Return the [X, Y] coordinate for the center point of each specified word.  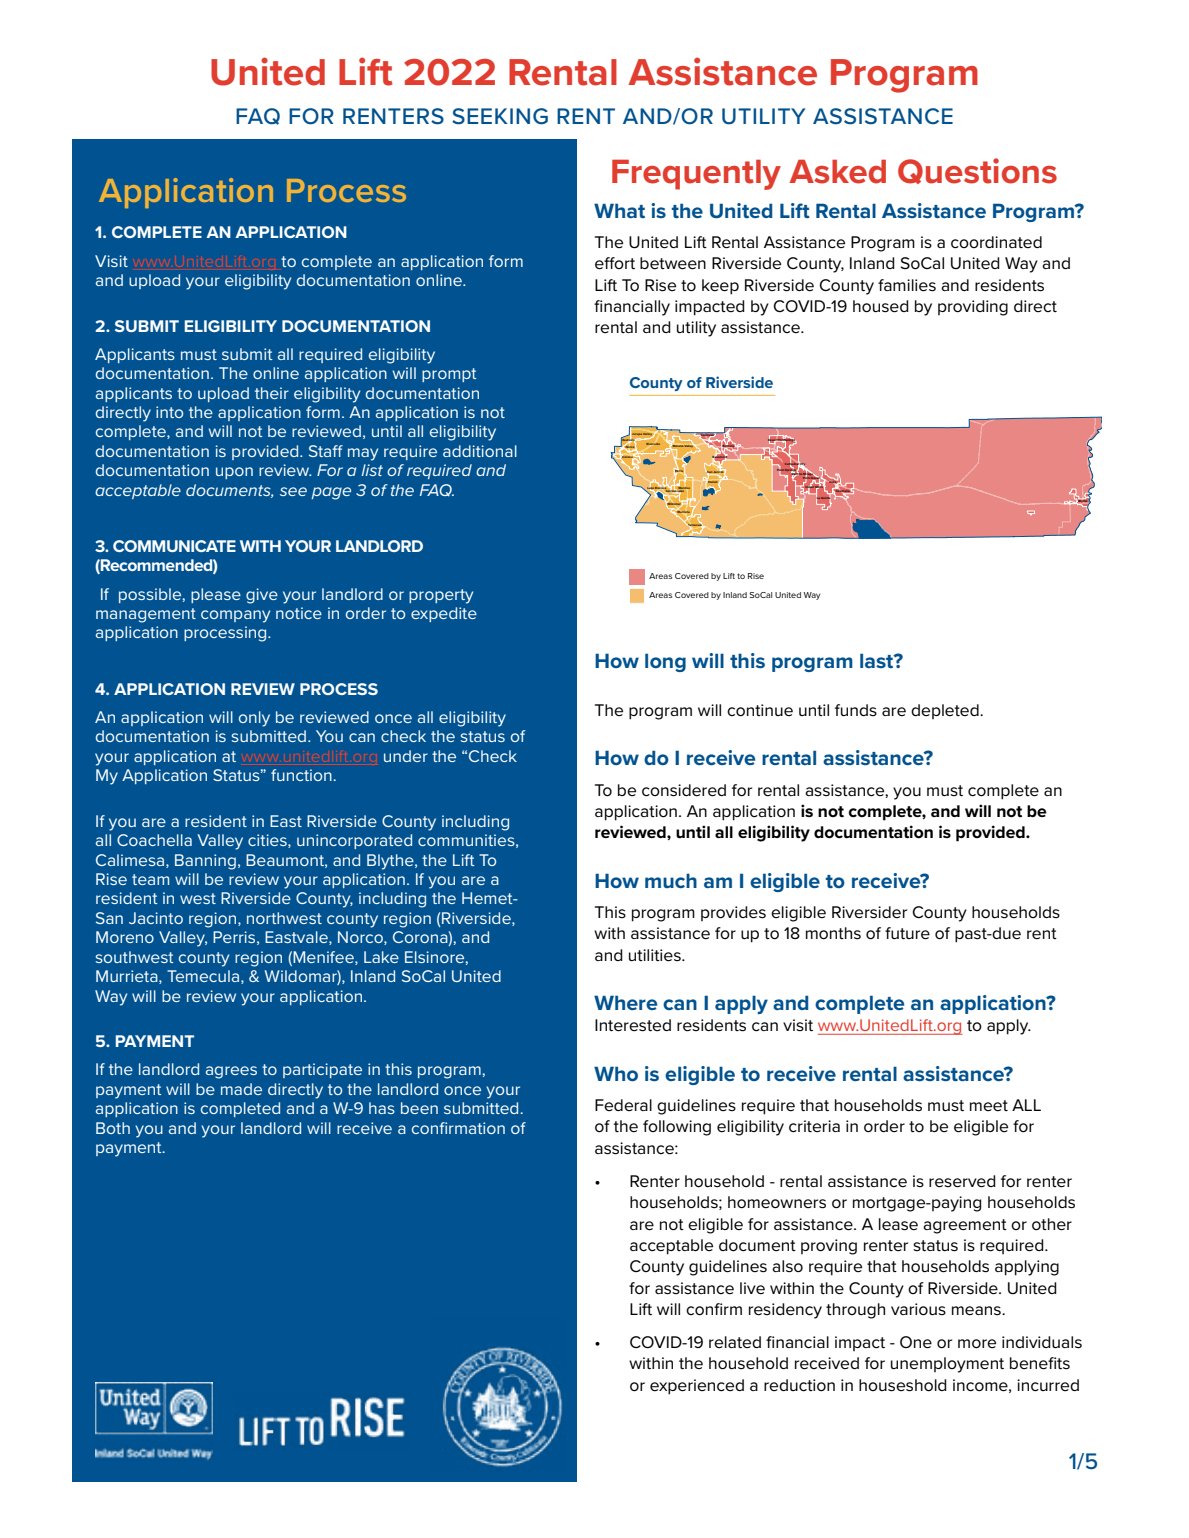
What [619, 210]
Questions [977, 171]
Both [113, 1128]
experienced [697, 1387]
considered [684, 790]
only [254, 719]
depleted [946, 711]
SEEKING [500, 116]
